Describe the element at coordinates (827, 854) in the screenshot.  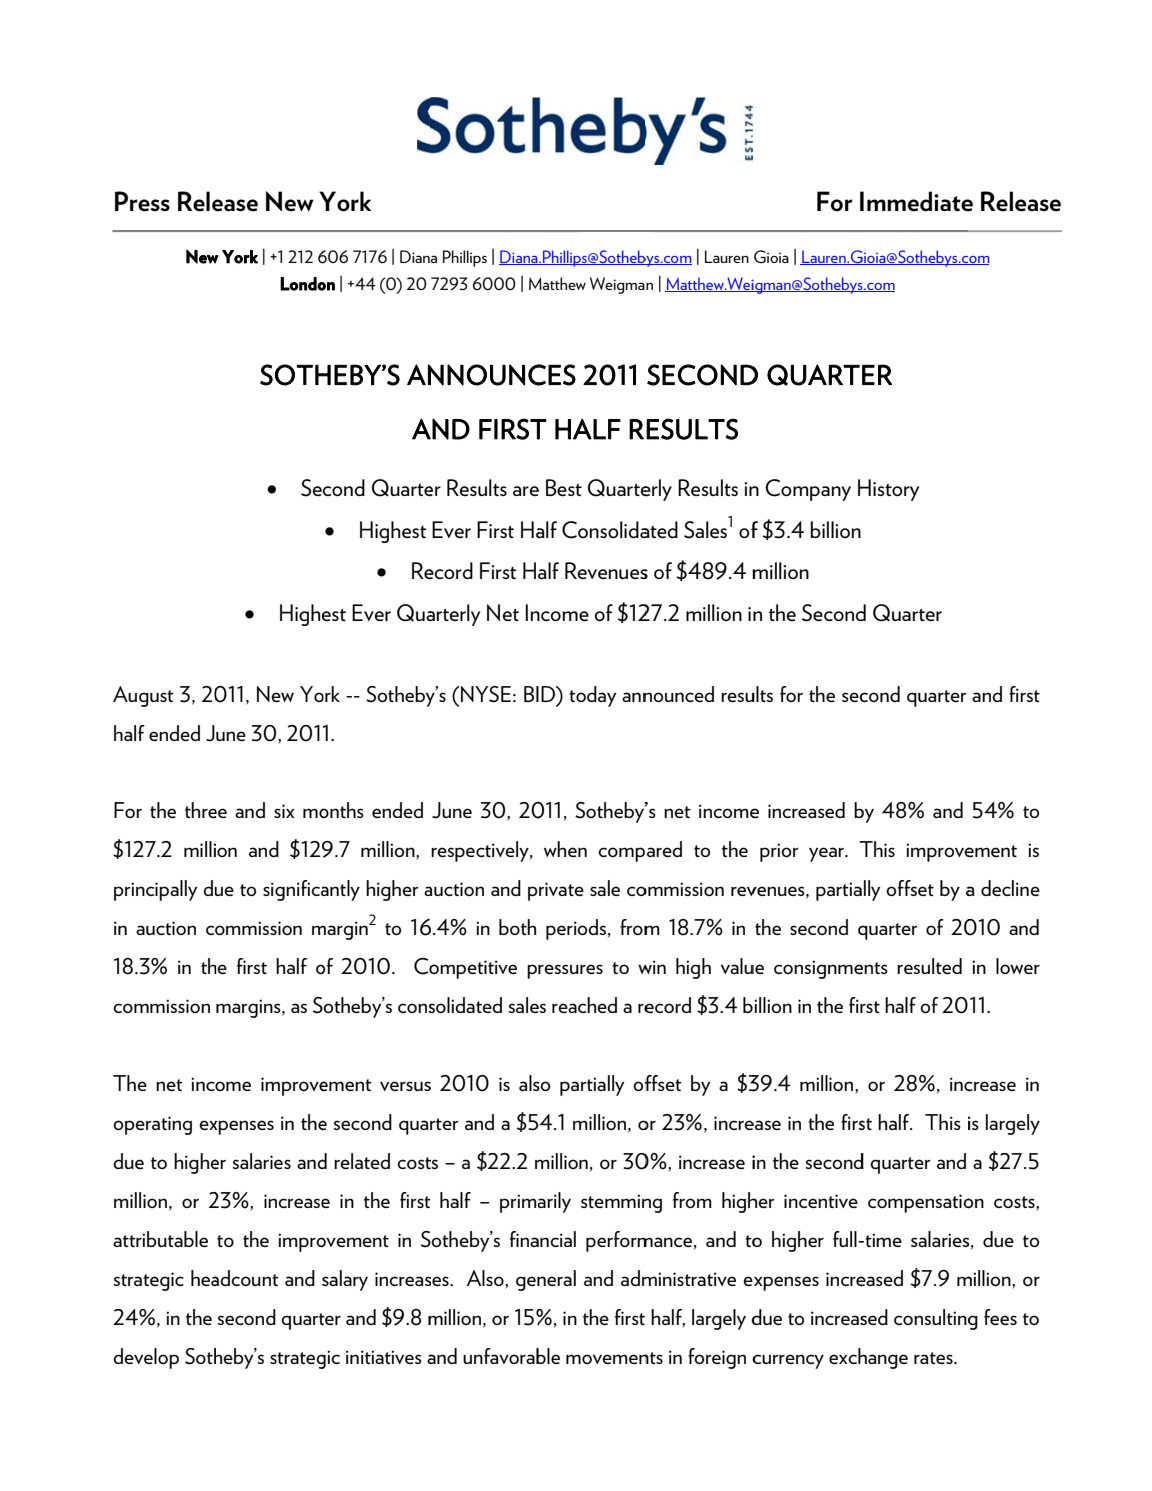
I see `year` at that location.
